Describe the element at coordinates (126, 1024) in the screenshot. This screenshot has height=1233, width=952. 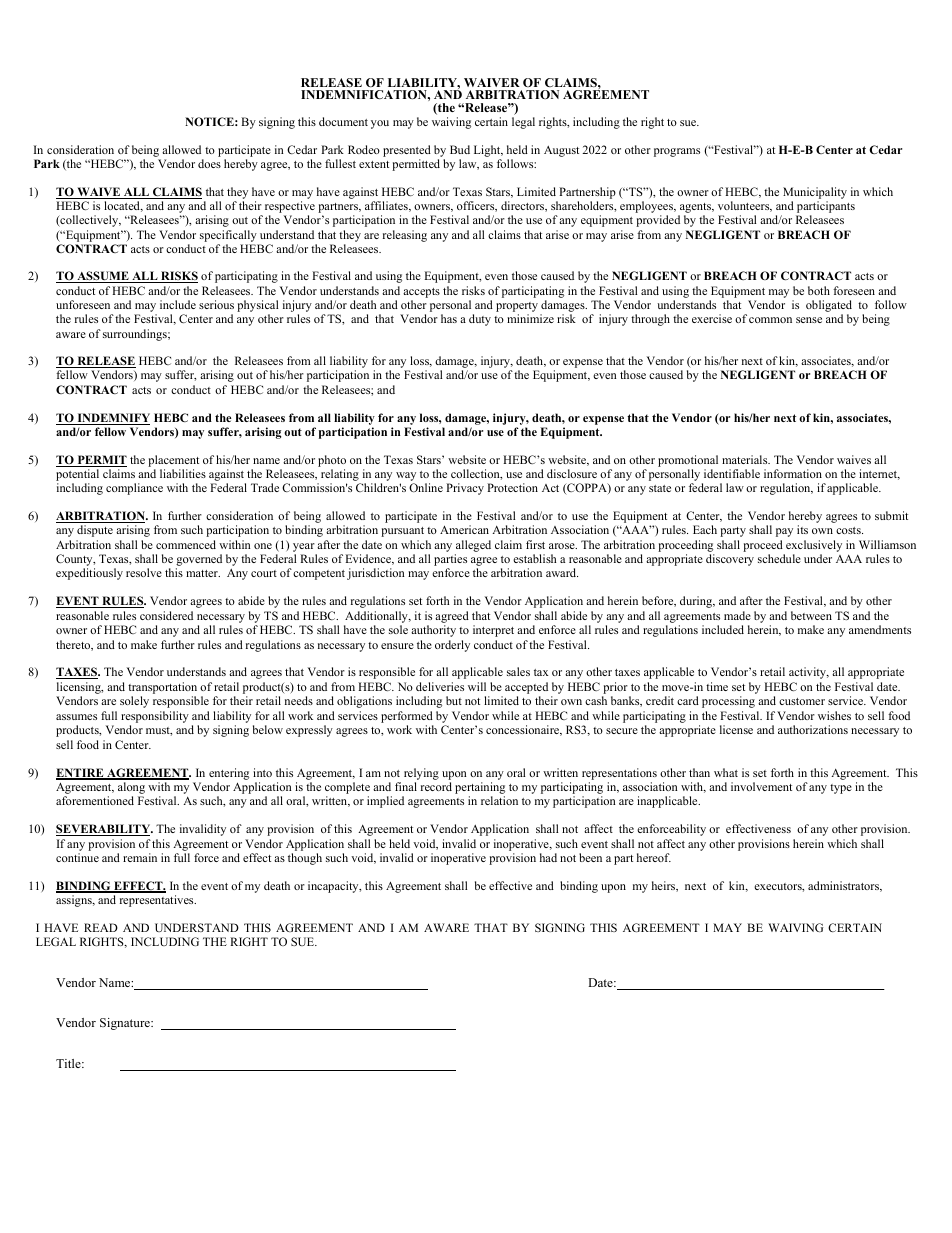
I see `Signature` at that location.
